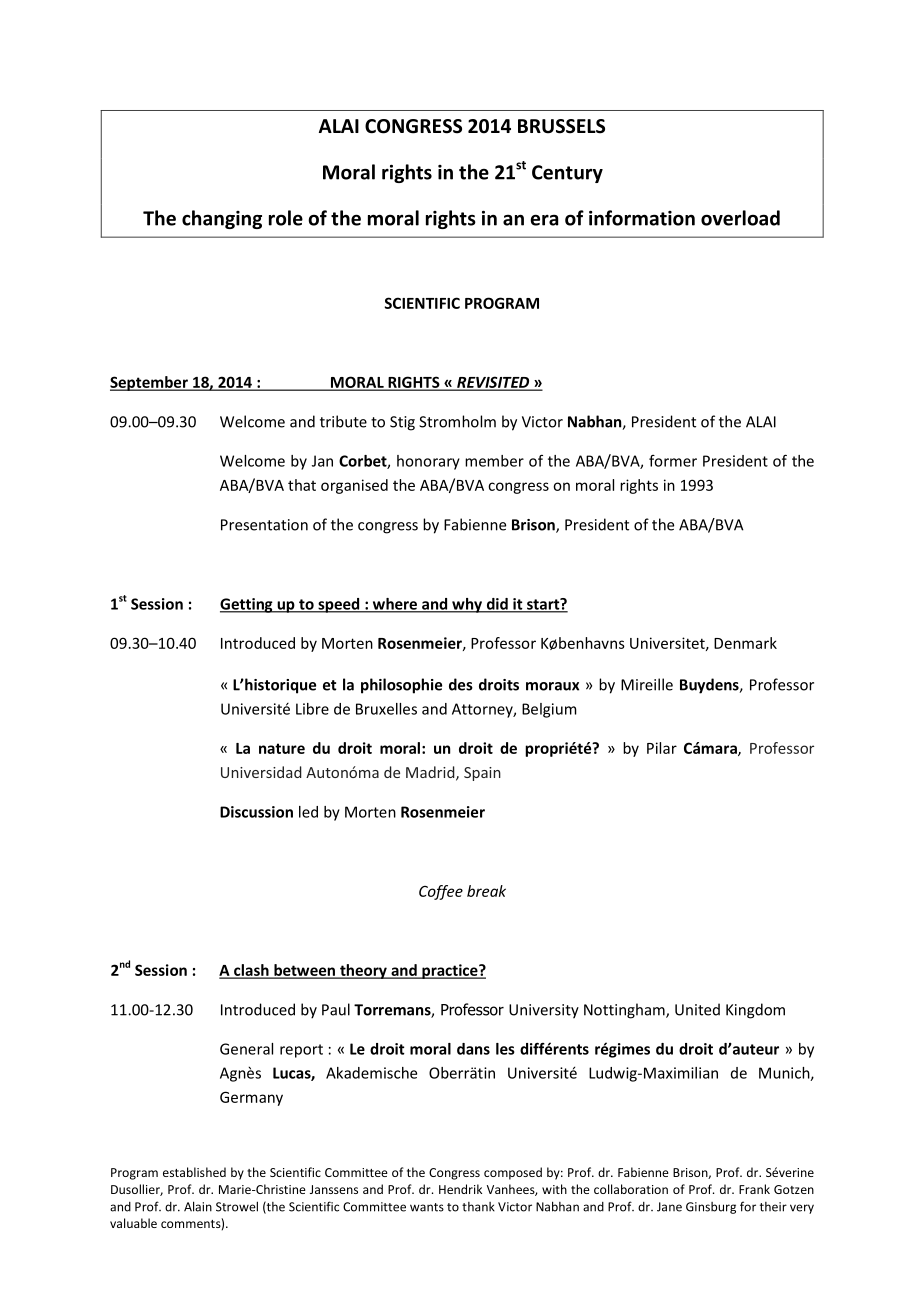  Describe the element at coordinates (673, 461) in the screenshot. I see `former` at that location.
